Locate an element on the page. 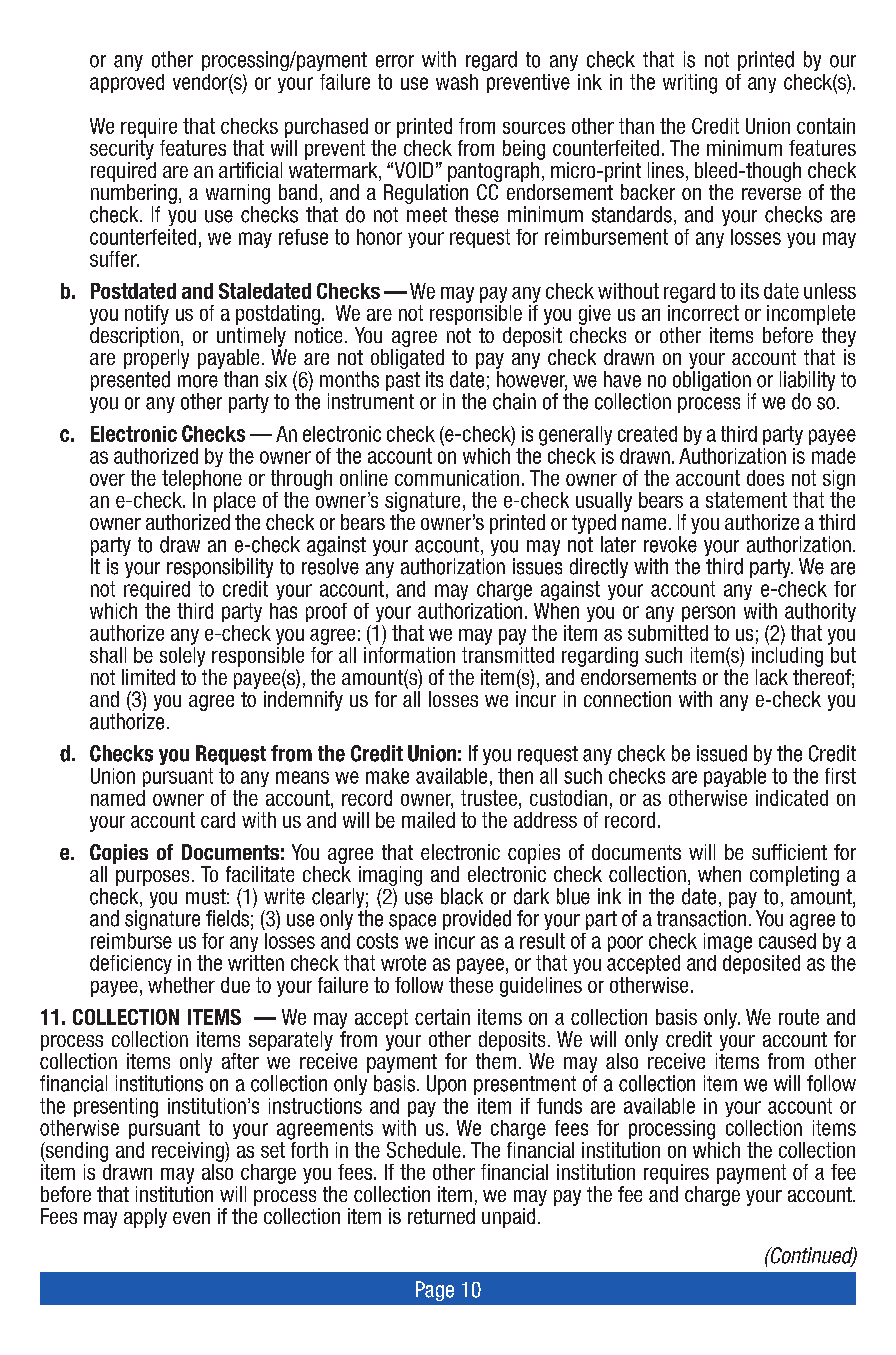 This image has width=896, height=1355. unpaid is located at coordinates (508, 1218).
